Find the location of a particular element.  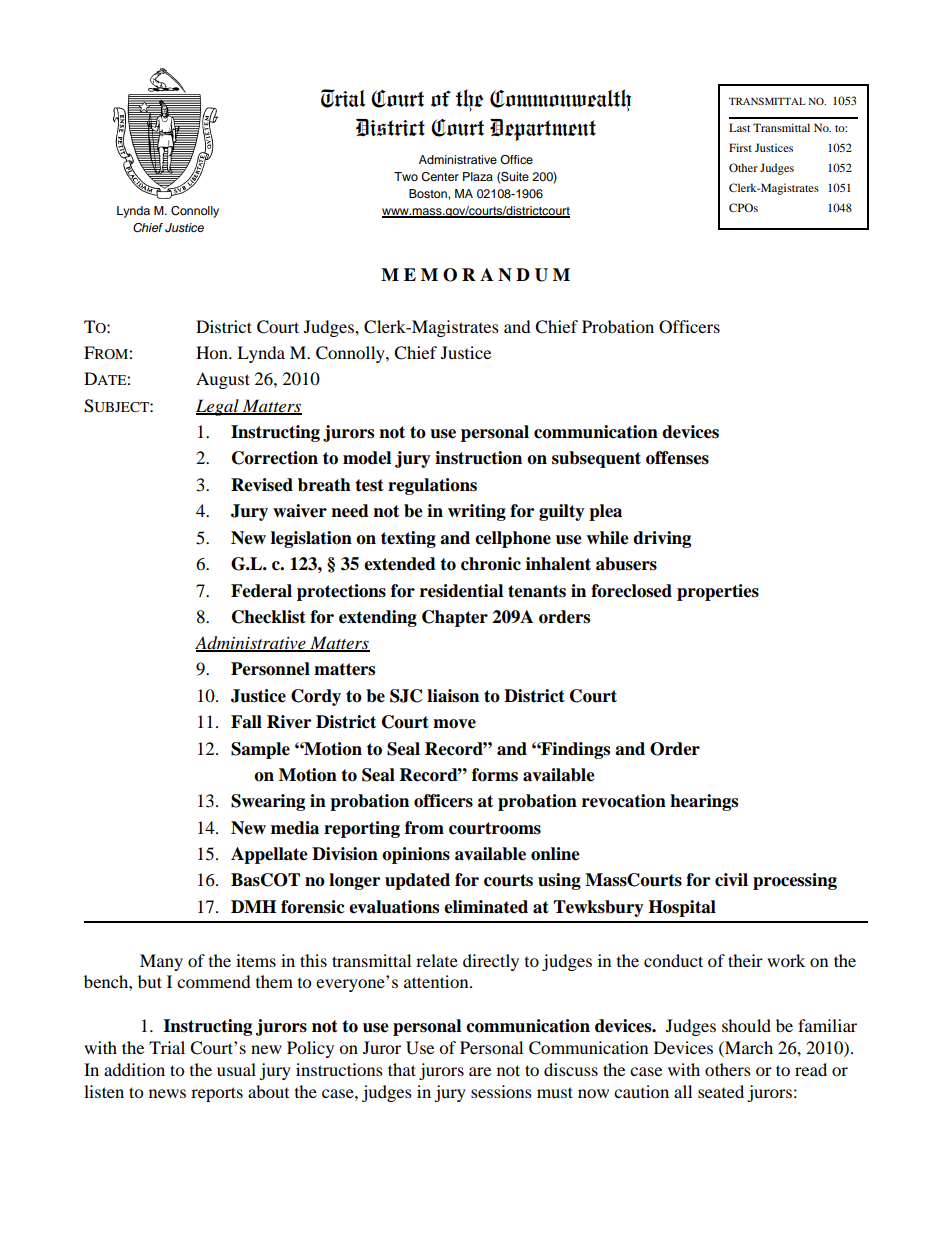

Last is located at coordinates (739, 127).
